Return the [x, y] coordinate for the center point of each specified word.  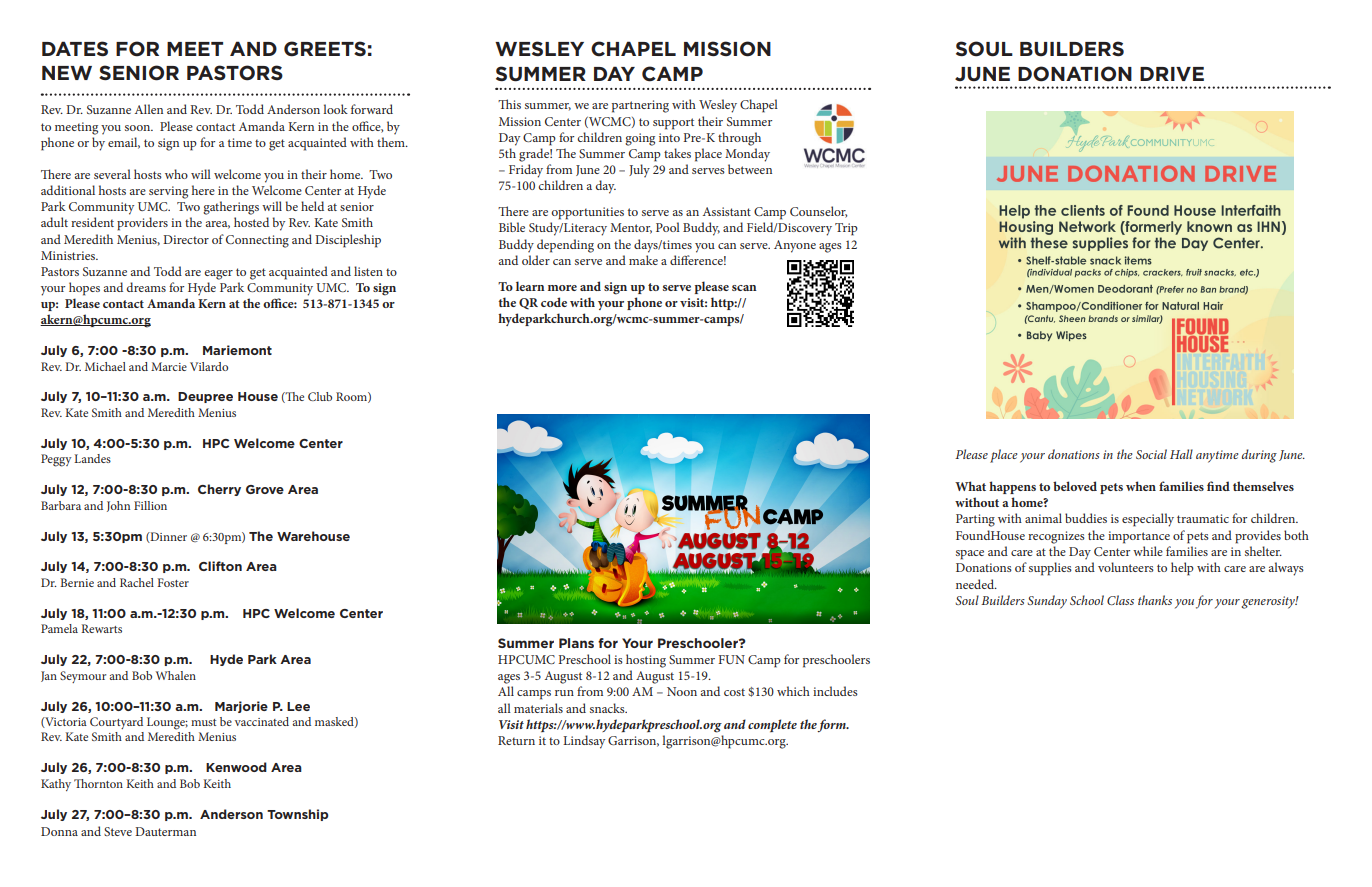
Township [298, 815]
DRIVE [1172, 74]
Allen [149, 109]
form [832, 725]
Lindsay [584, 742]
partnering [640, 106]
